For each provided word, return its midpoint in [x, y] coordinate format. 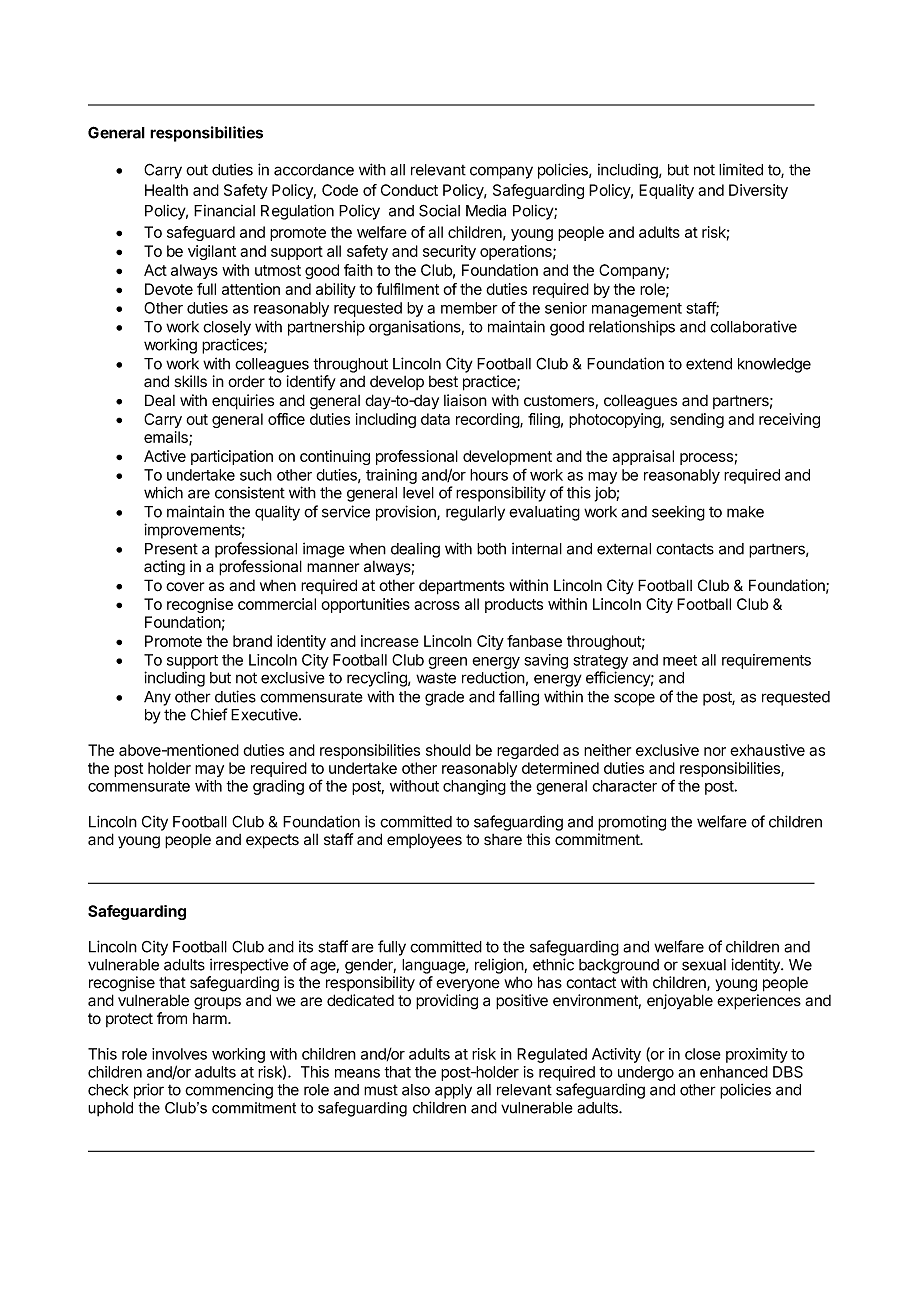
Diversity [758, 191]
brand [252, 641]
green [447, 663]
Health [166, 190]
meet [680, 660]
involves [179, 1054]
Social [439, 210]
